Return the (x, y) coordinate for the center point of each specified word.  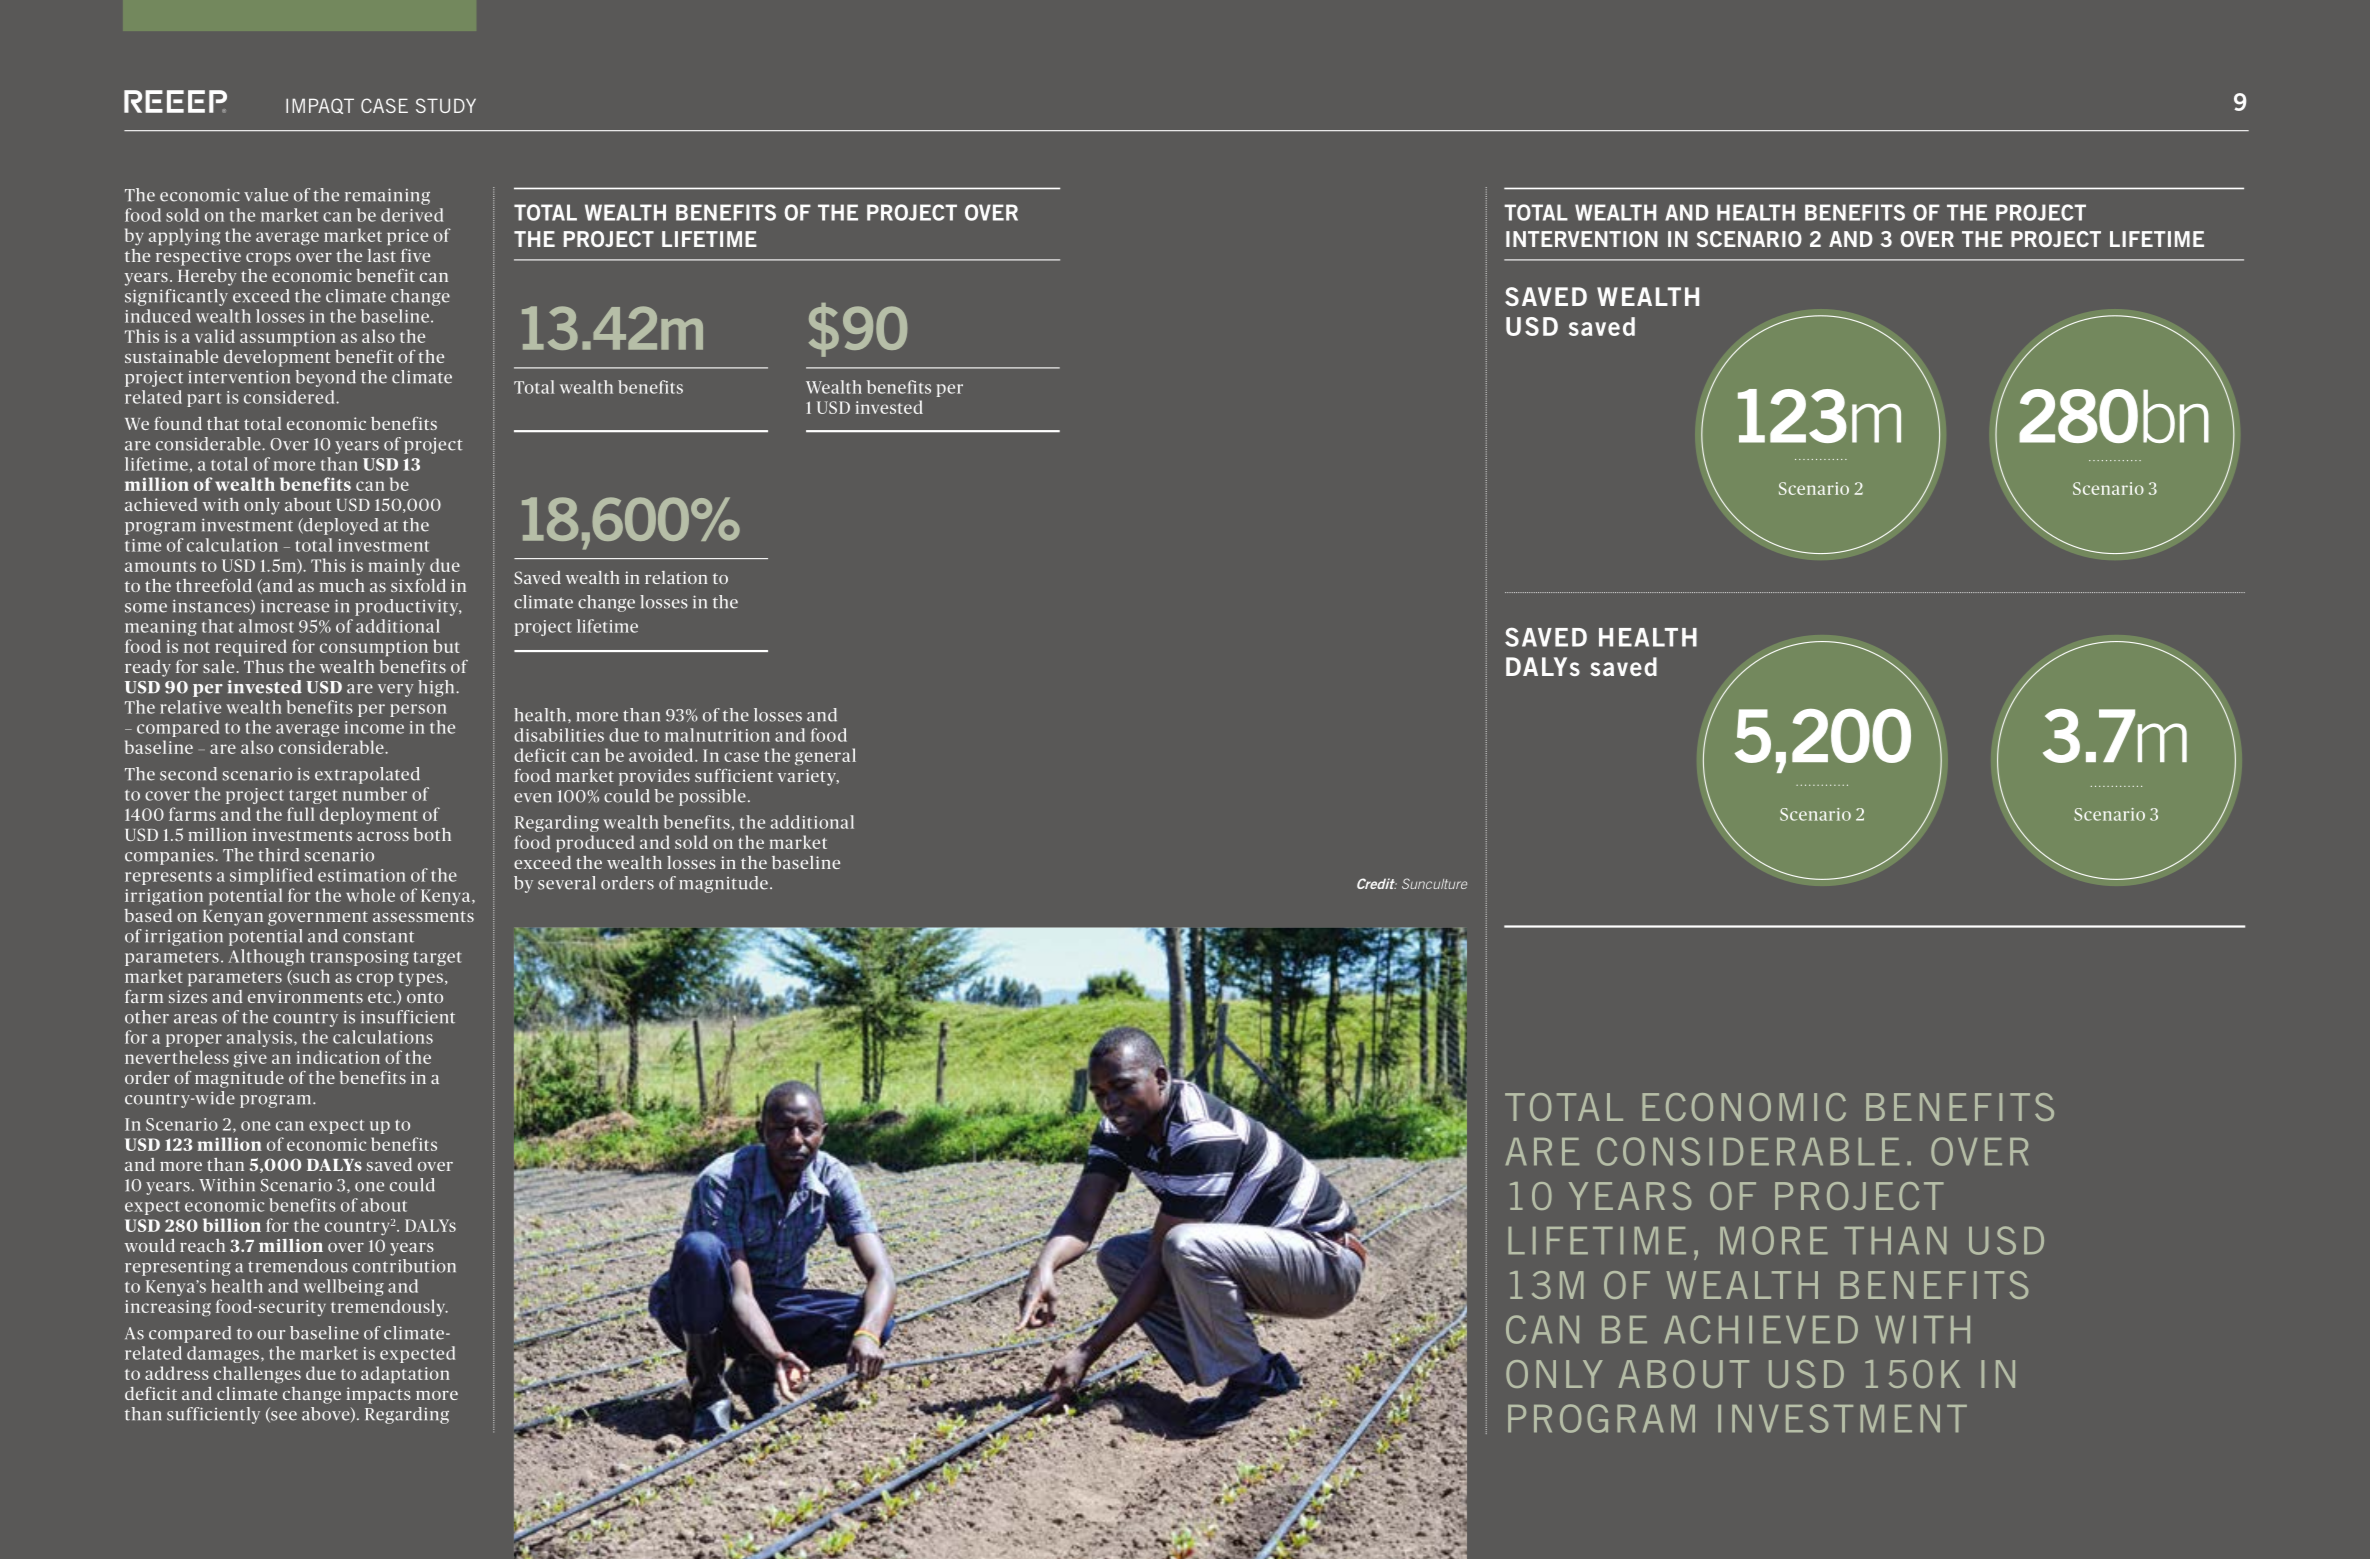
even (533, 798)
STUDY (446, 105)
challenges (257, 1375)
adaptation (405, 1374)
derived (412, 215)
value (266, 195)
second (188, 774)
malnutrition (717, 735)
